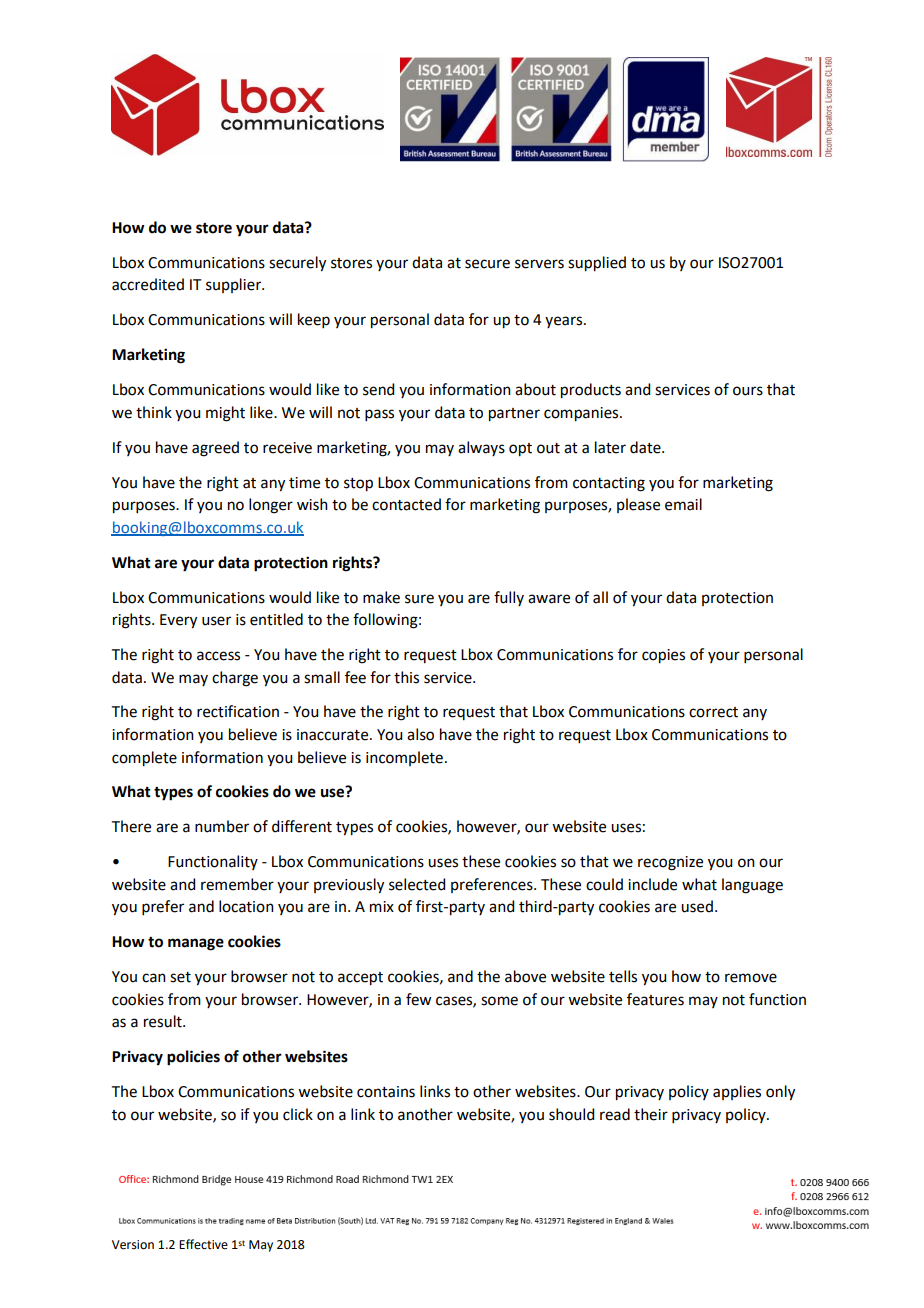 The width and height of the page is (924, 1308). I want to click on servers, so click(539, 264).
